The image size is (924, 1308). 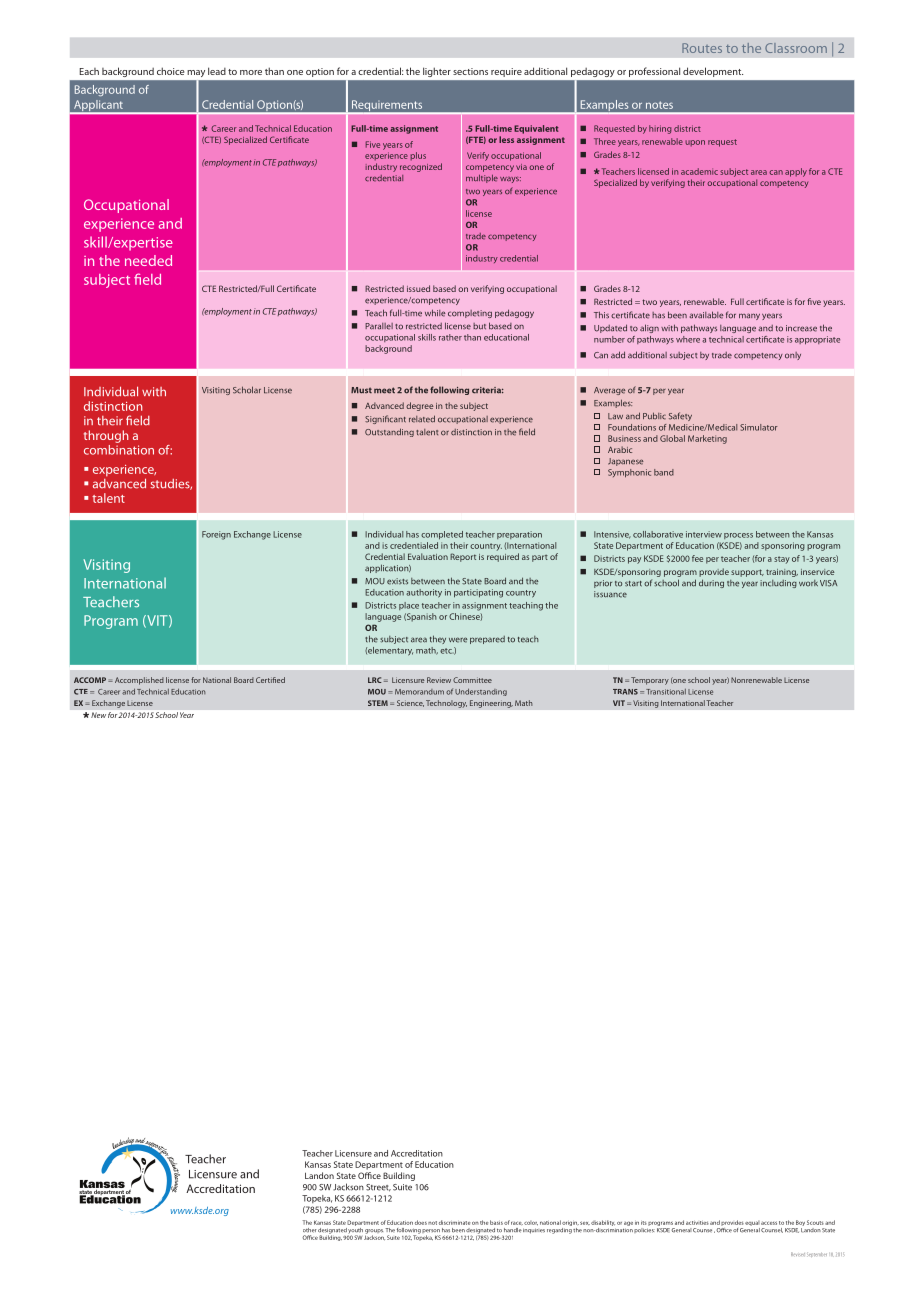 I want to click on during, so click(x=711, y=583).
